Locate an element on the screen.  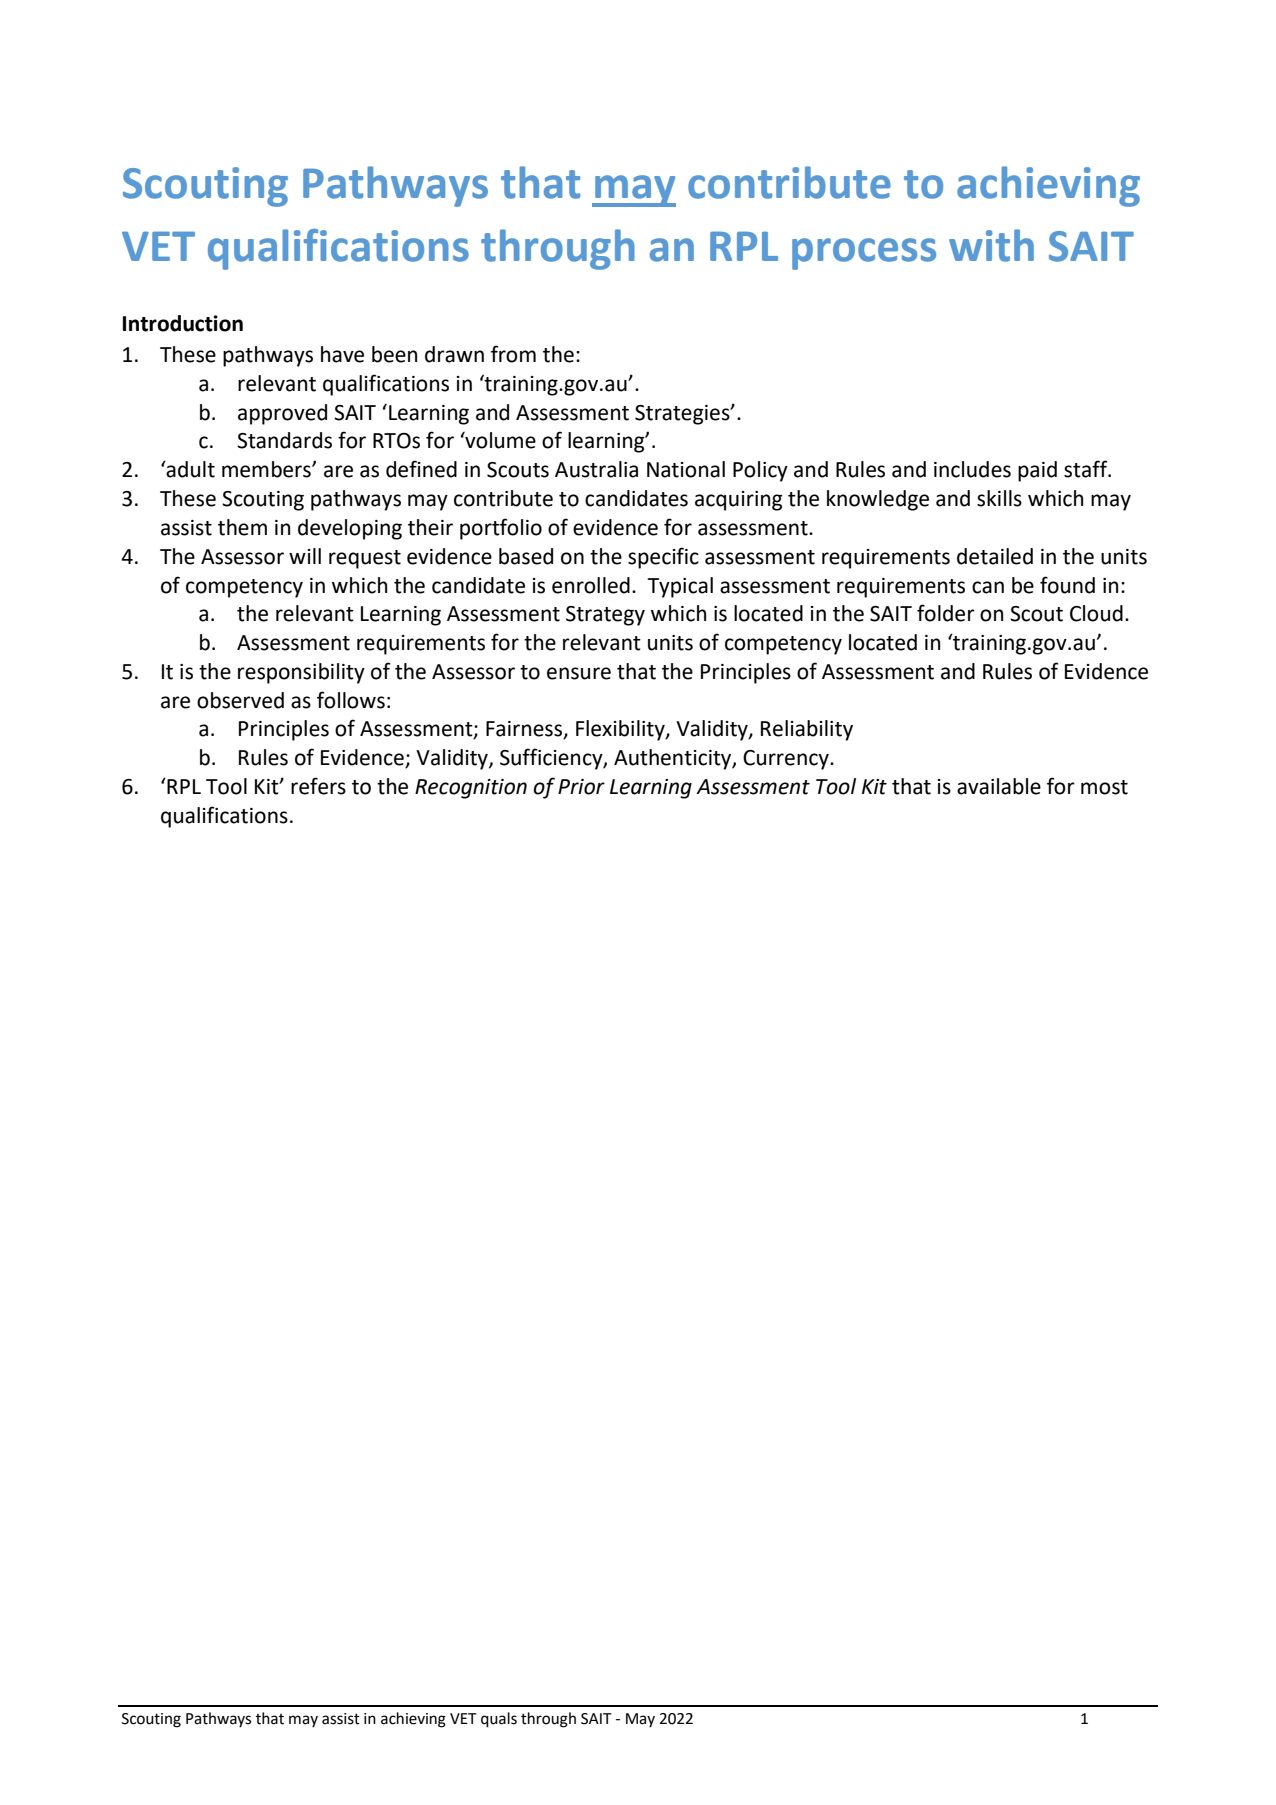
responsibility is located at coordinates (301, 673).
